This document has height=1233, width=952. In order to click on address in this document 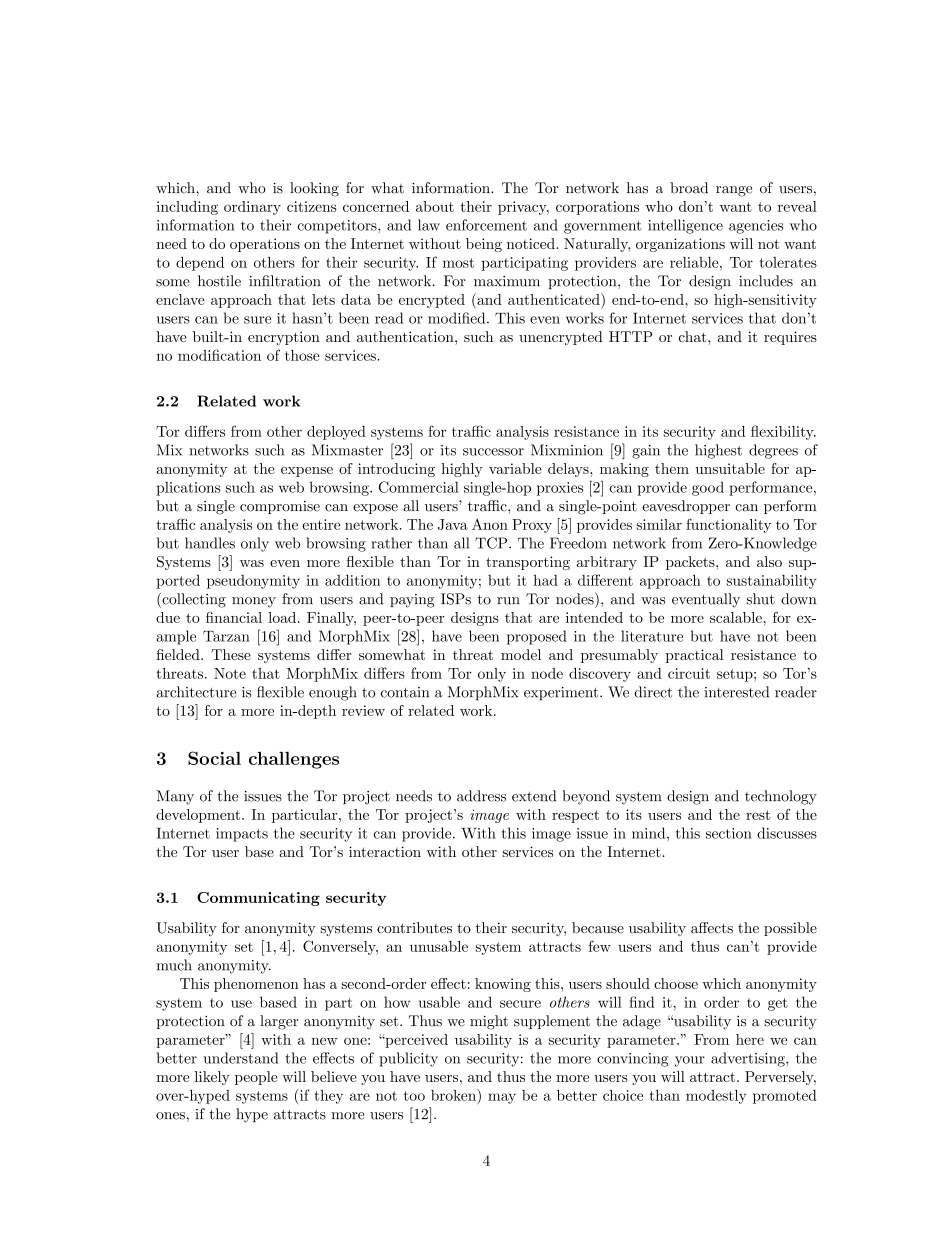, I will do `click(481, 796)`.
